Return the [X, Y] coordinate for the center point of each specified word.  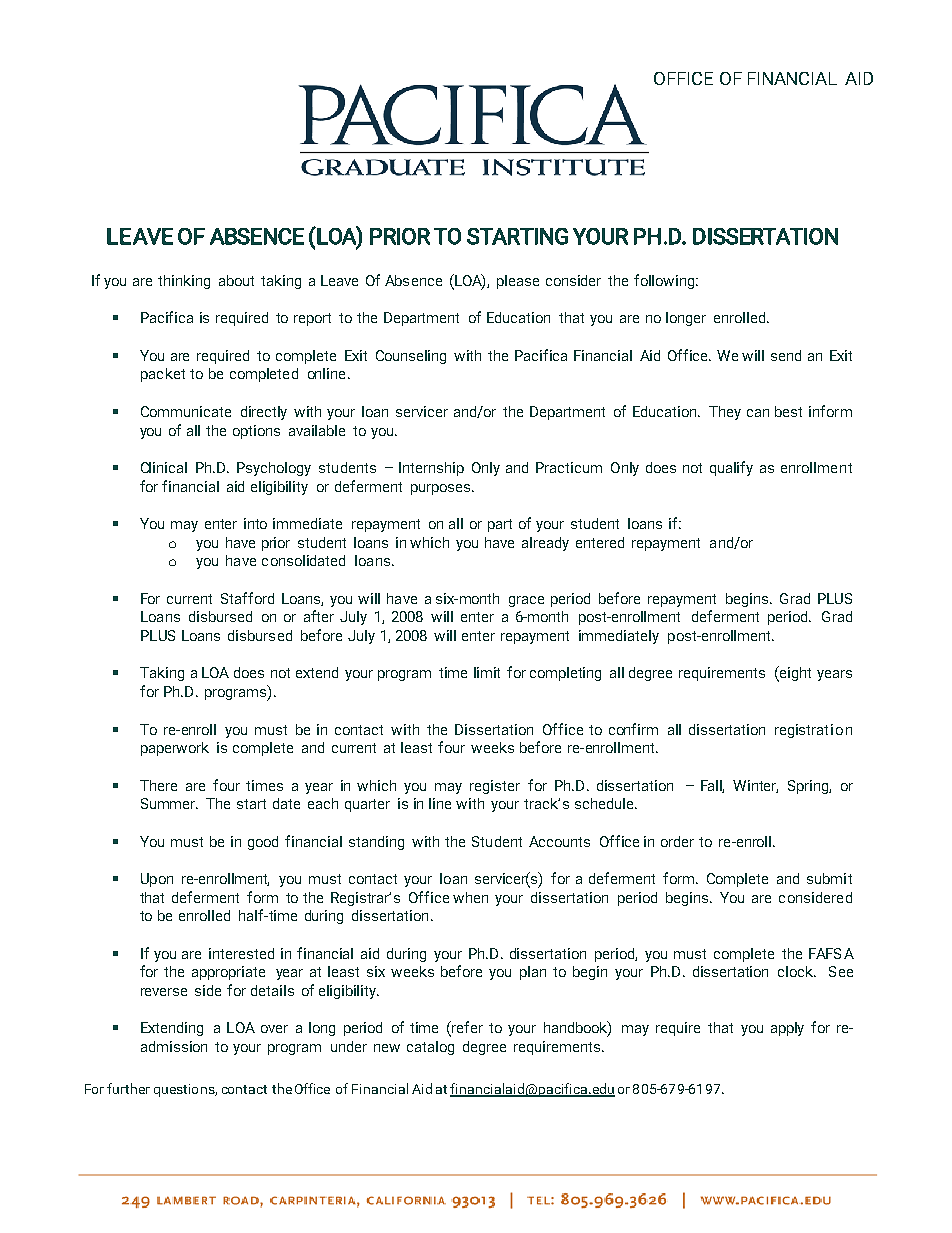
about [236, 280]
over [274, 1029]
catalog [430, 1048]
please [518, 282]
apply [787, 1029]
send [786, 355]
